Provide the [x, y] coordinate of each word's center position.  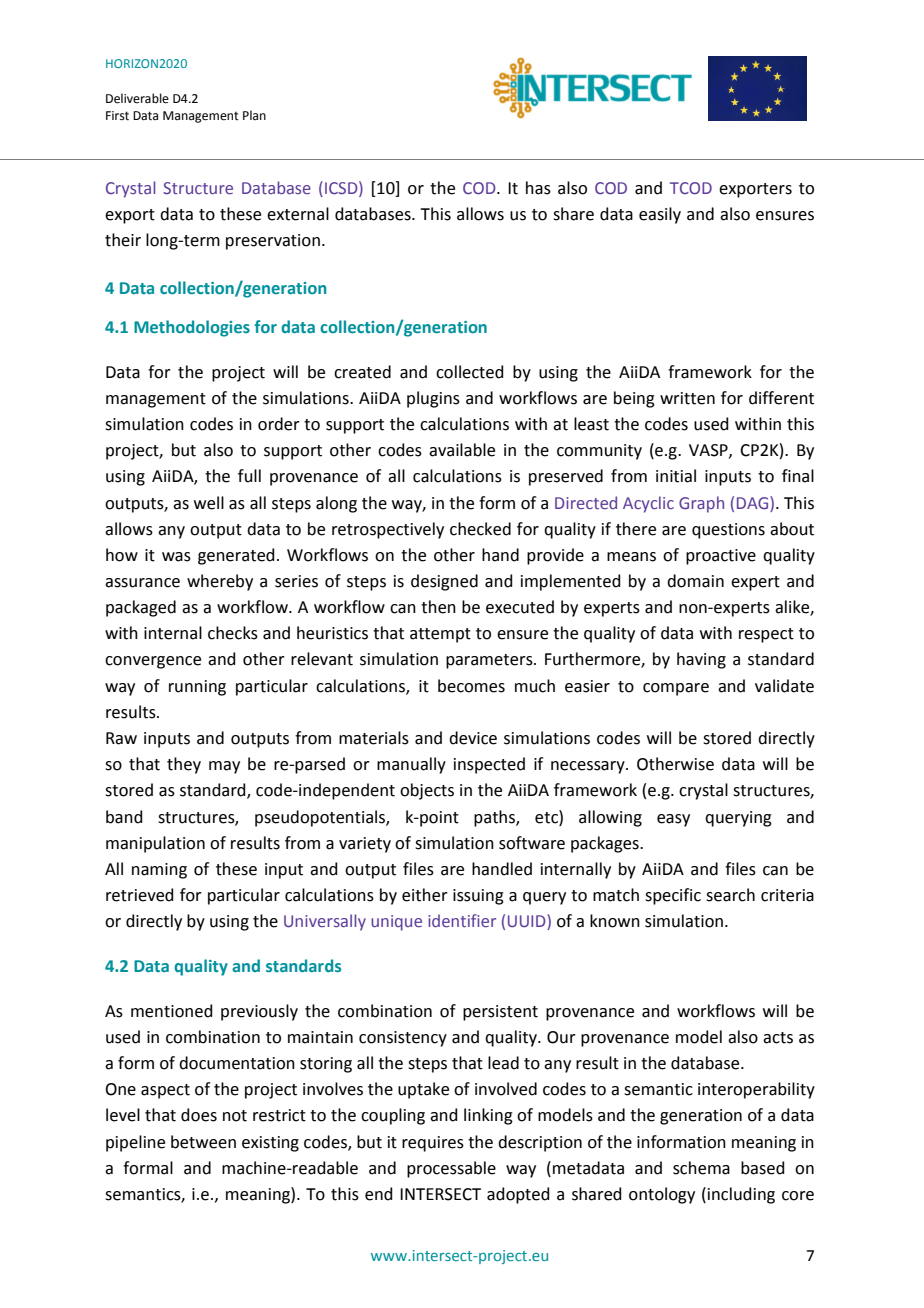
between [203, 1142]
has [538, 188]
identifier [462, 920]
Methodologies [192, 328]
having [701, 660]
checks [233, 633]
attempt [440, 635]
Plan [254, 115]
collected [470, 372]
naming [159, 871]
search [730, 895]
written [687, 398]
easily [660, 215]
